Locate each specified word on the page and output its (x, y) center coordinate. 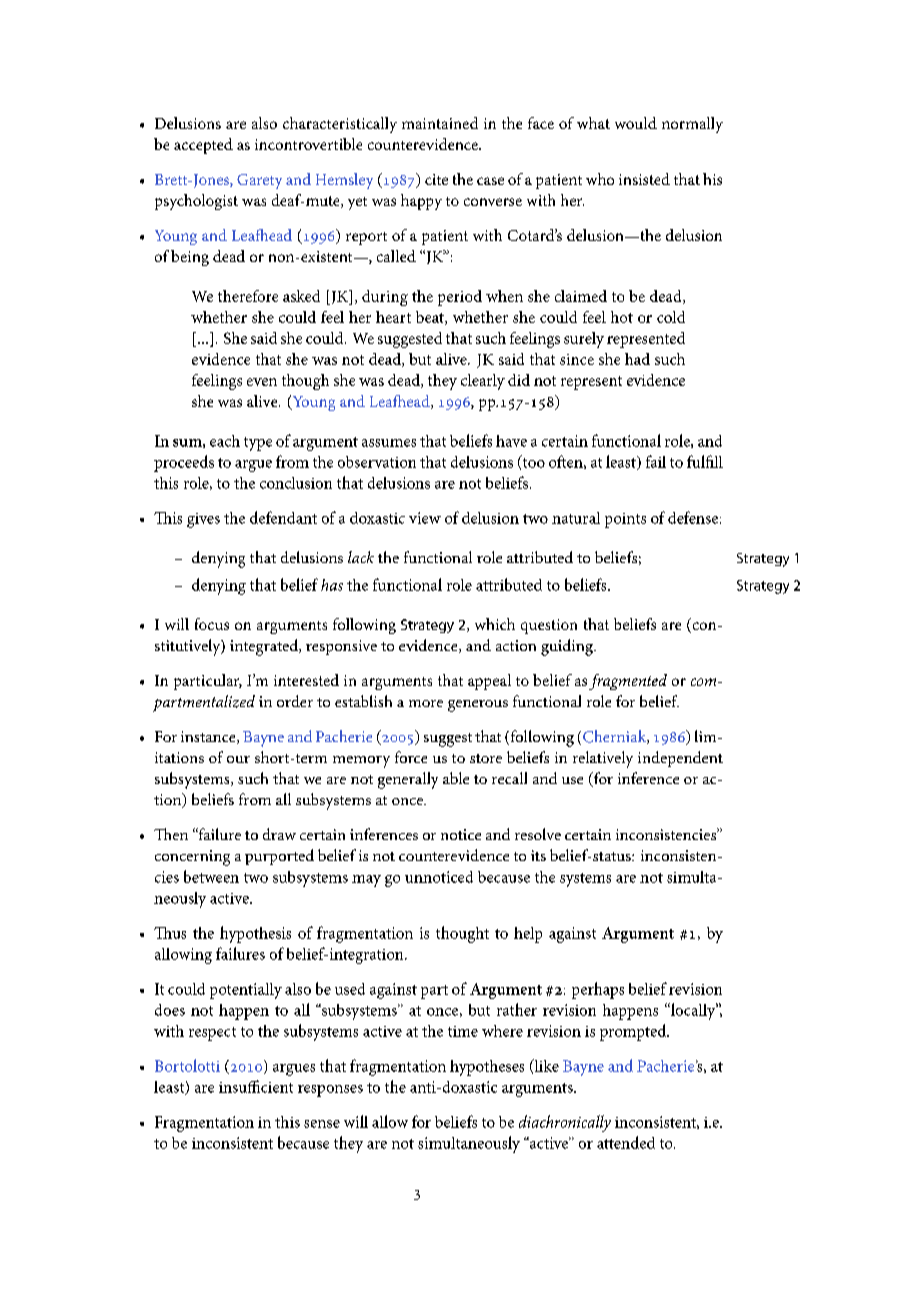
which (495, 624)
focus (212, 624)
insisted (644, 179)
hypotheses (487, 1068)
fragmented (628, 682)
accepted (203, 146)
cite (436, 179)
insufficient (256, 1086)
